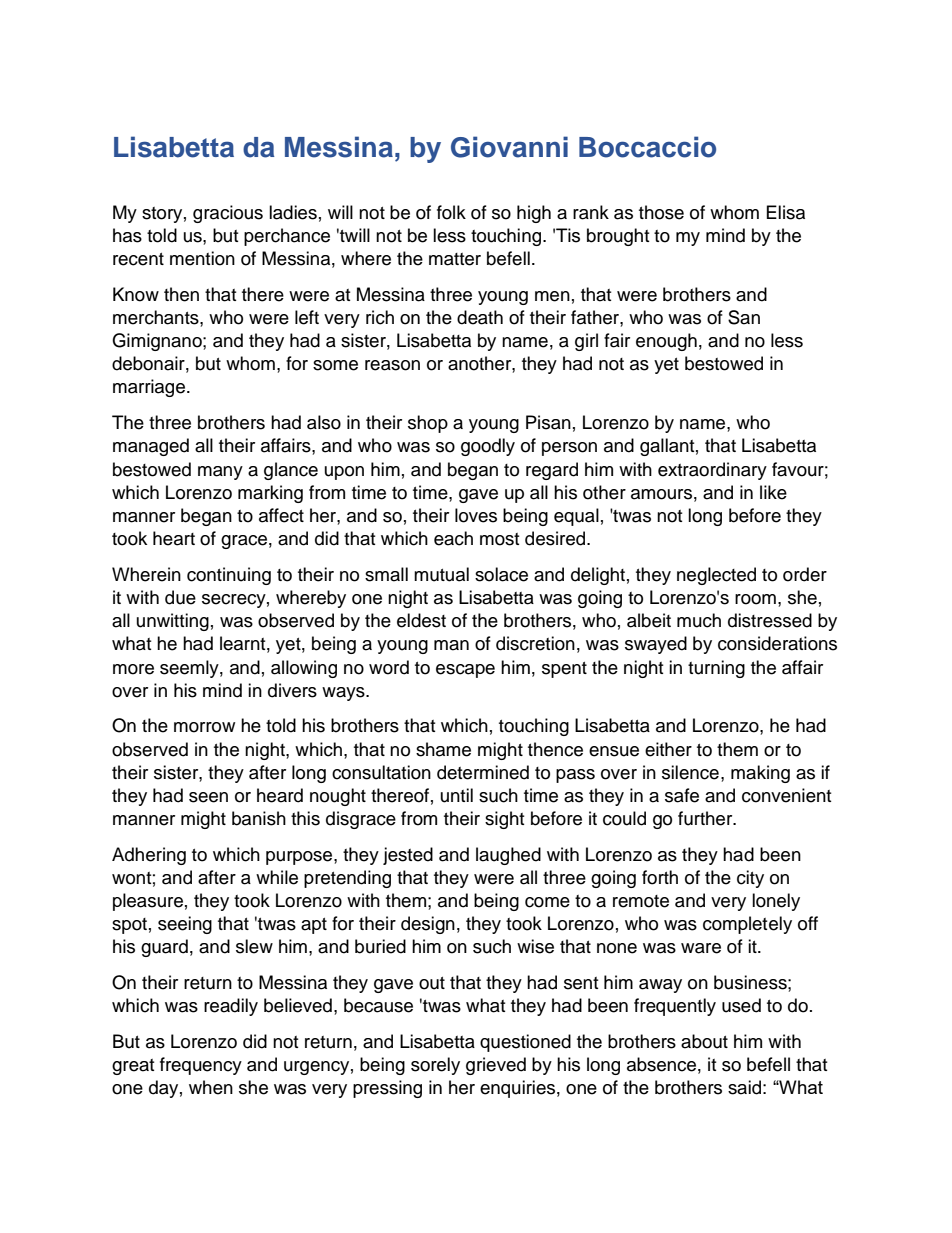 The image size is (952, 1233). I want to click on grieved, so click(496, 1066).
